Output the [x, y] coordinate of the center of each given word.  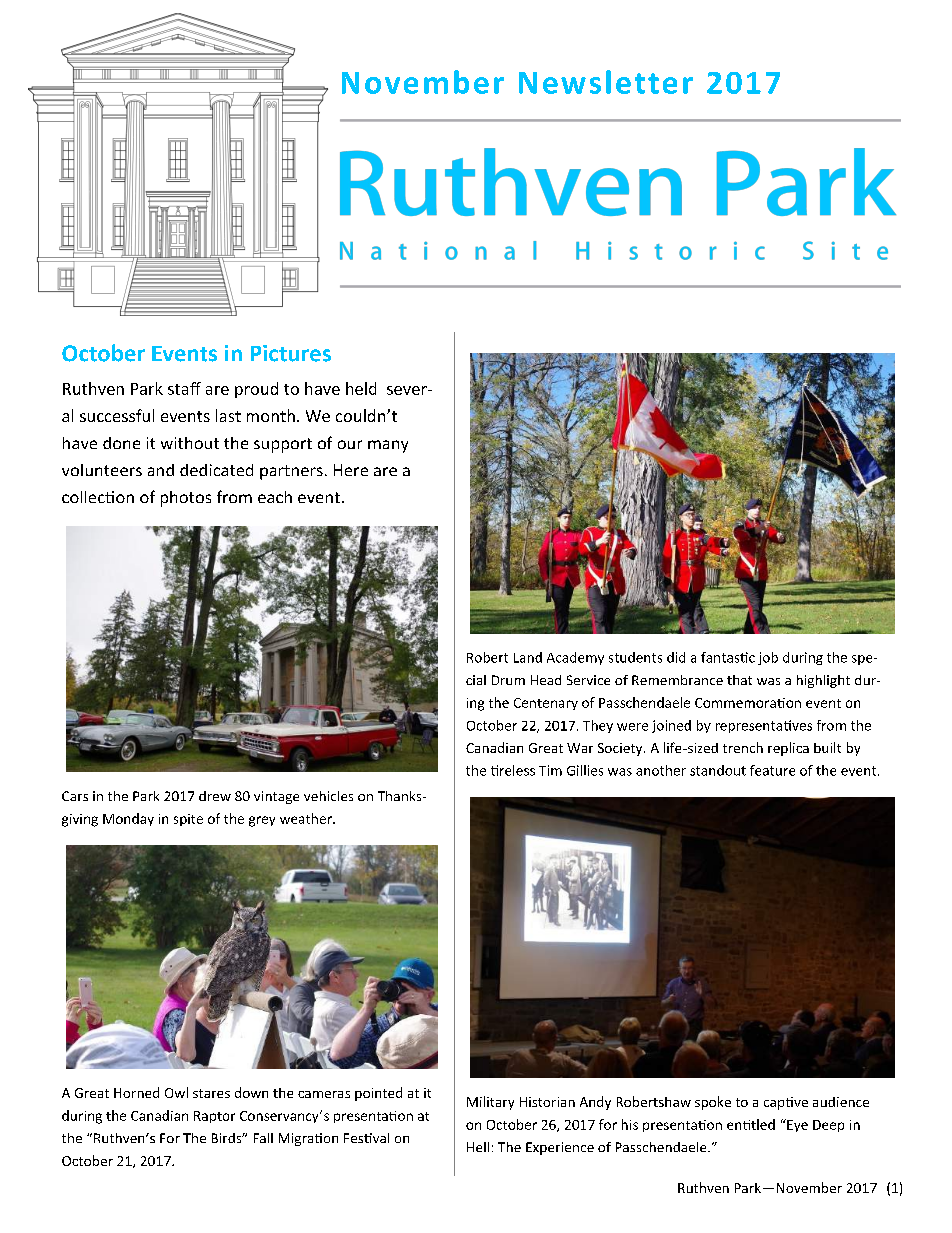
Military [490, 1103]
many [388, 446]
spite [188, 820]
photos [186, 499]
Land [528, 657]
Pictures [291, 353]
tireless [513, 770]
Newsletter [606, 82]
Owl [176, 1092]
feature [772, 770]
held [361, 388]
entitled [751, 1124]
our [350, 444]
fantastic [728, 657]
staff [184, 388]
